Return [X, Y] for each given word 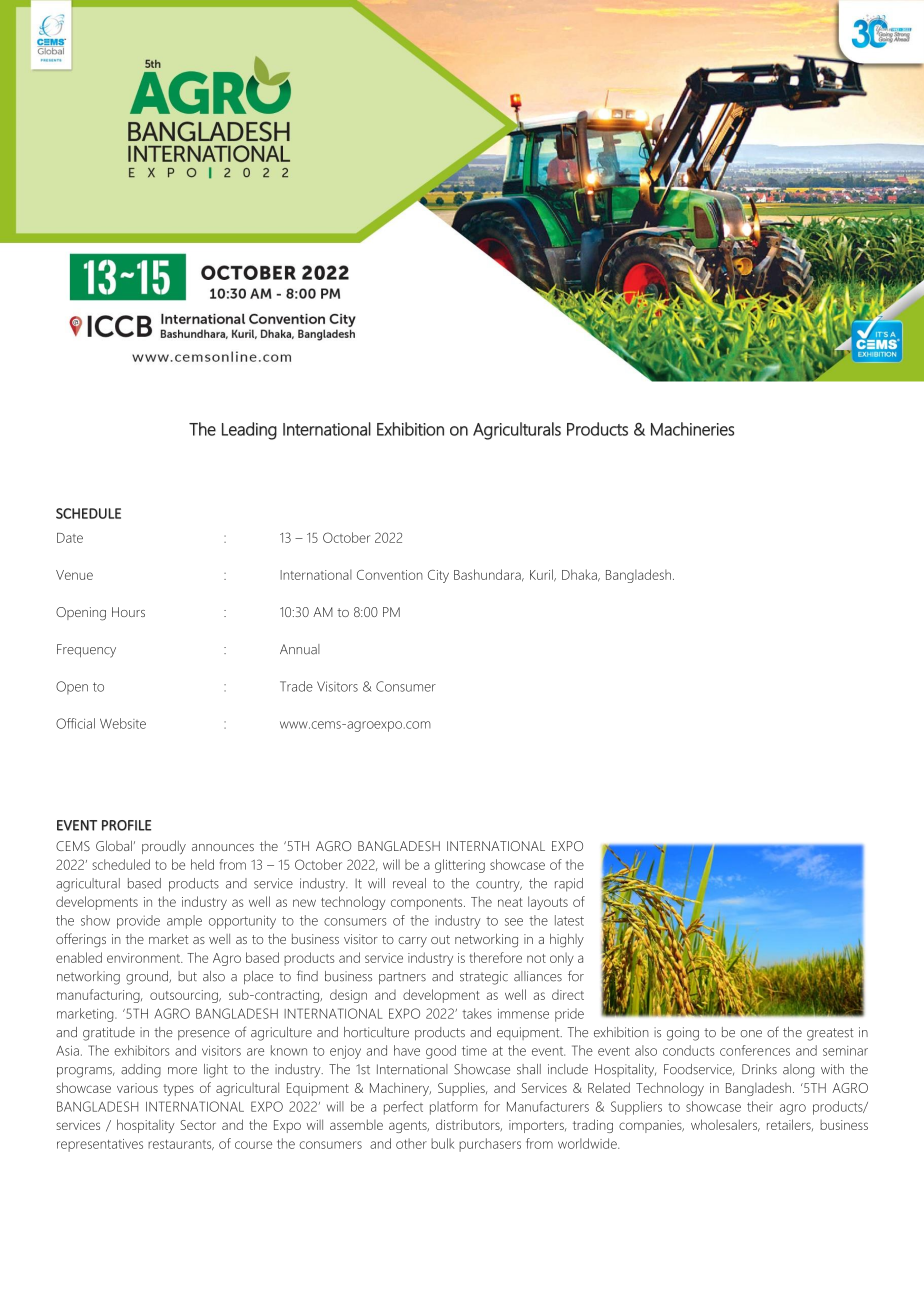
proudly [164, 848]
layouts [548, 903]
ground [148, 978]
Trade [296, 686]
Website [123, 723]
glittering [460, 866]
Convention [390, 575]
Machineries [692, 429]
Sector [198, 1125]
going [683, 1034]
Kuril [542, 575]
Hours [128, 612]
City [438, 576]
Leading [249, 431]
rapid [569, 885]
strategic [484, 978]
